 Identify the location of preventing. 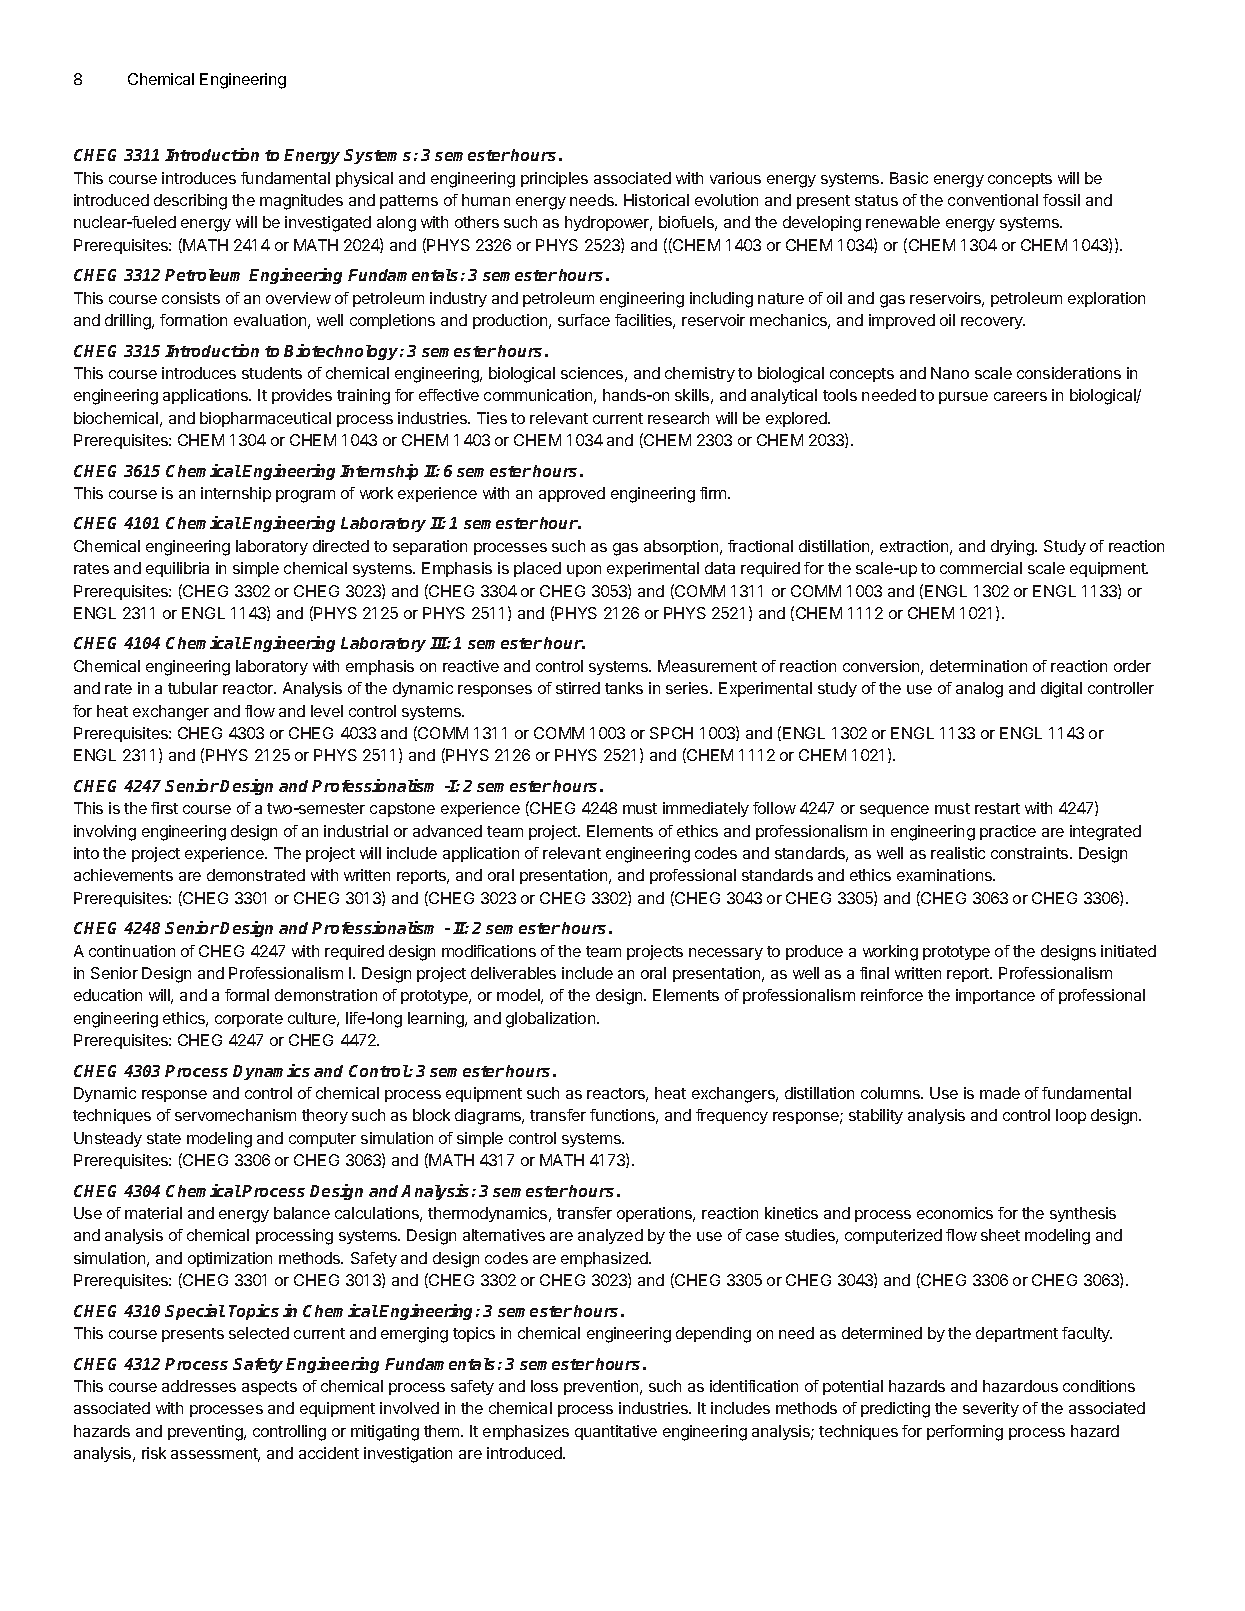
(206, 1433).
